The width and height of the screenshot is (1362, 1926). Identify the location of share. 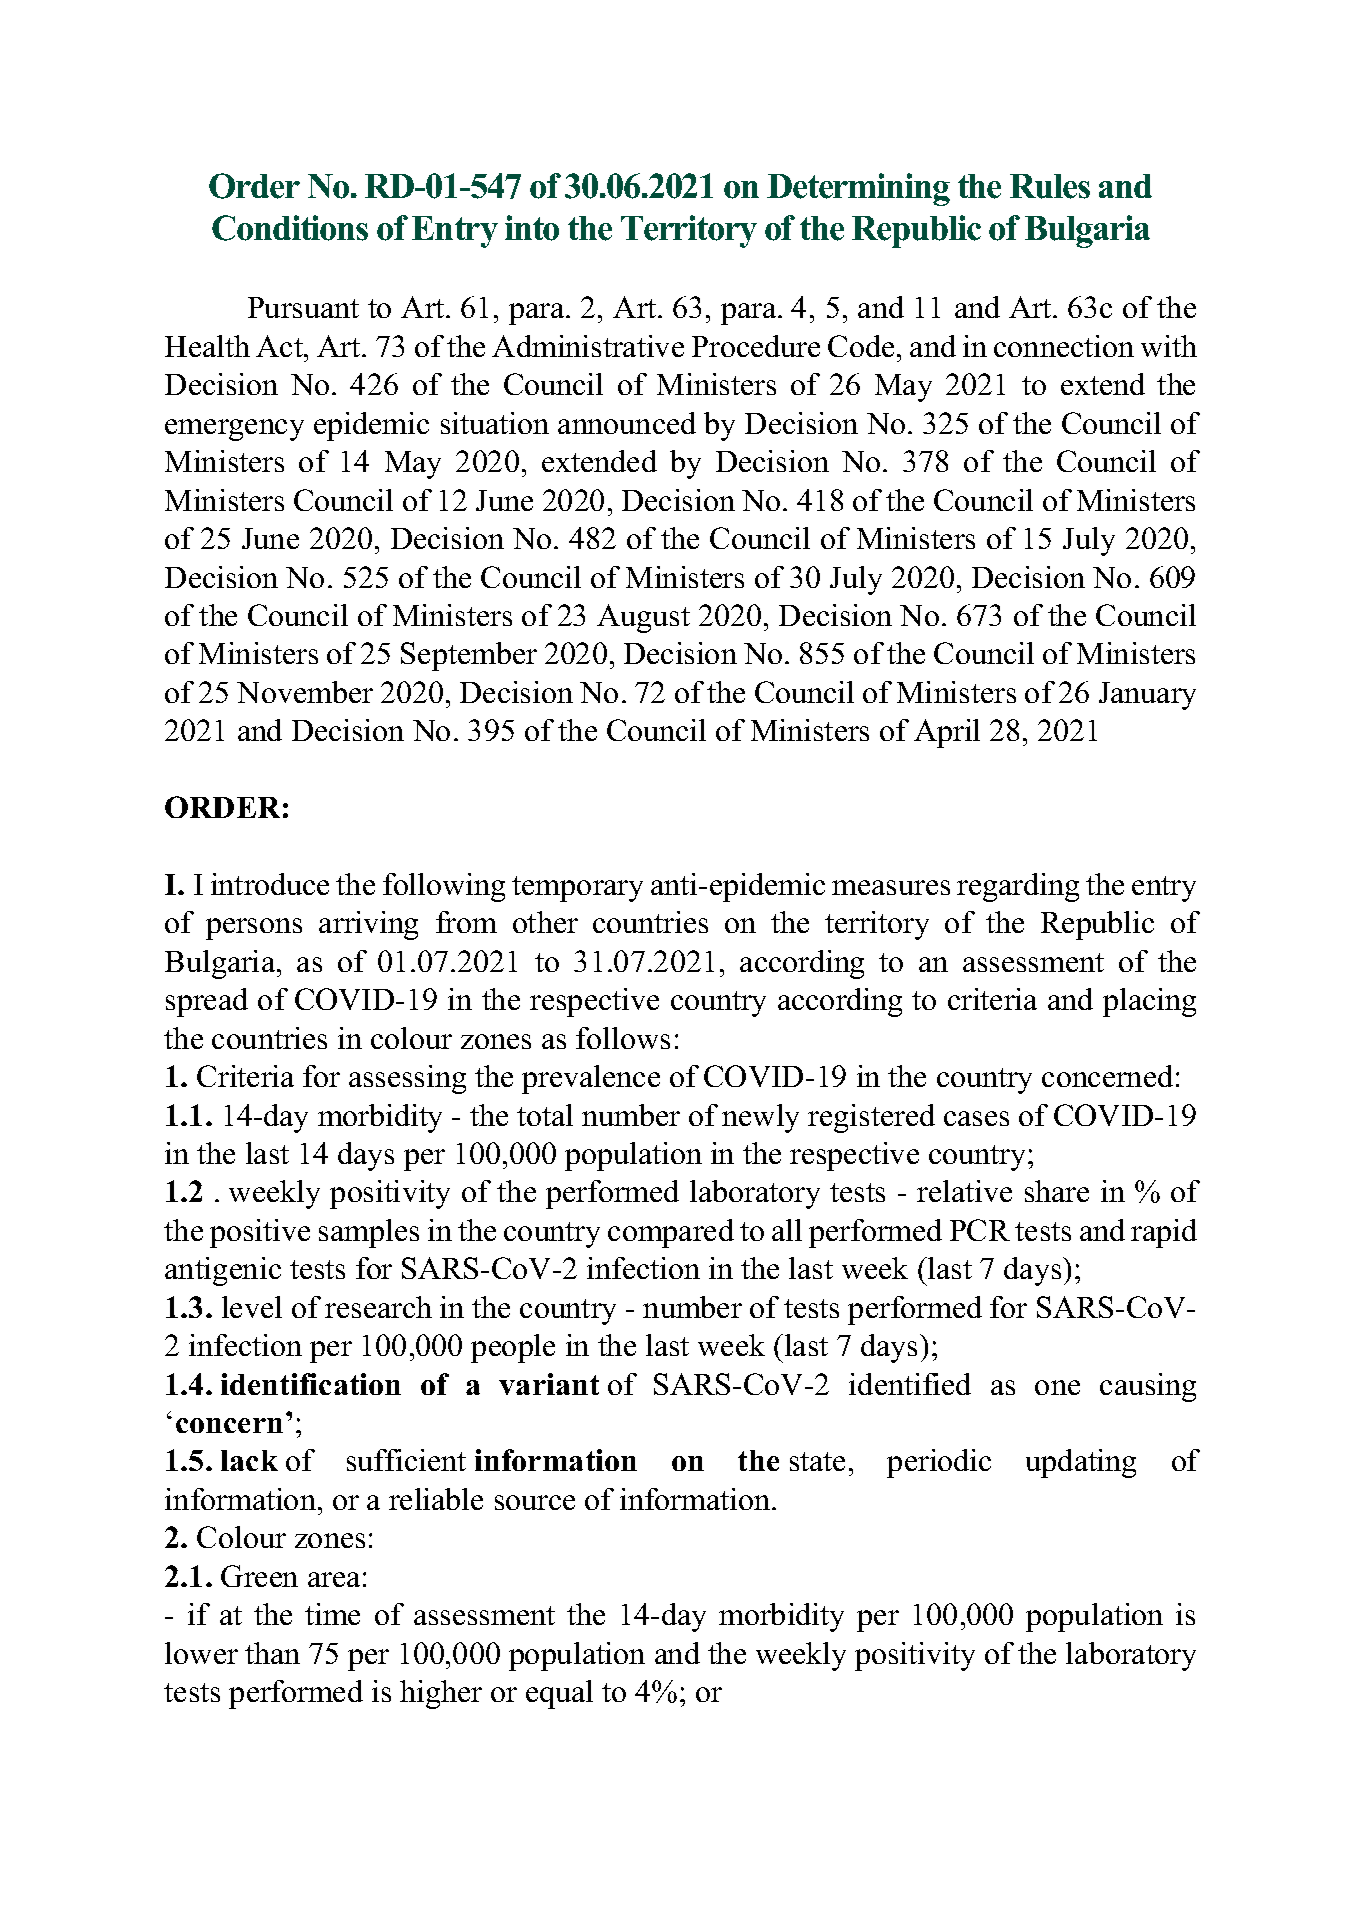
(1057, 1191).
